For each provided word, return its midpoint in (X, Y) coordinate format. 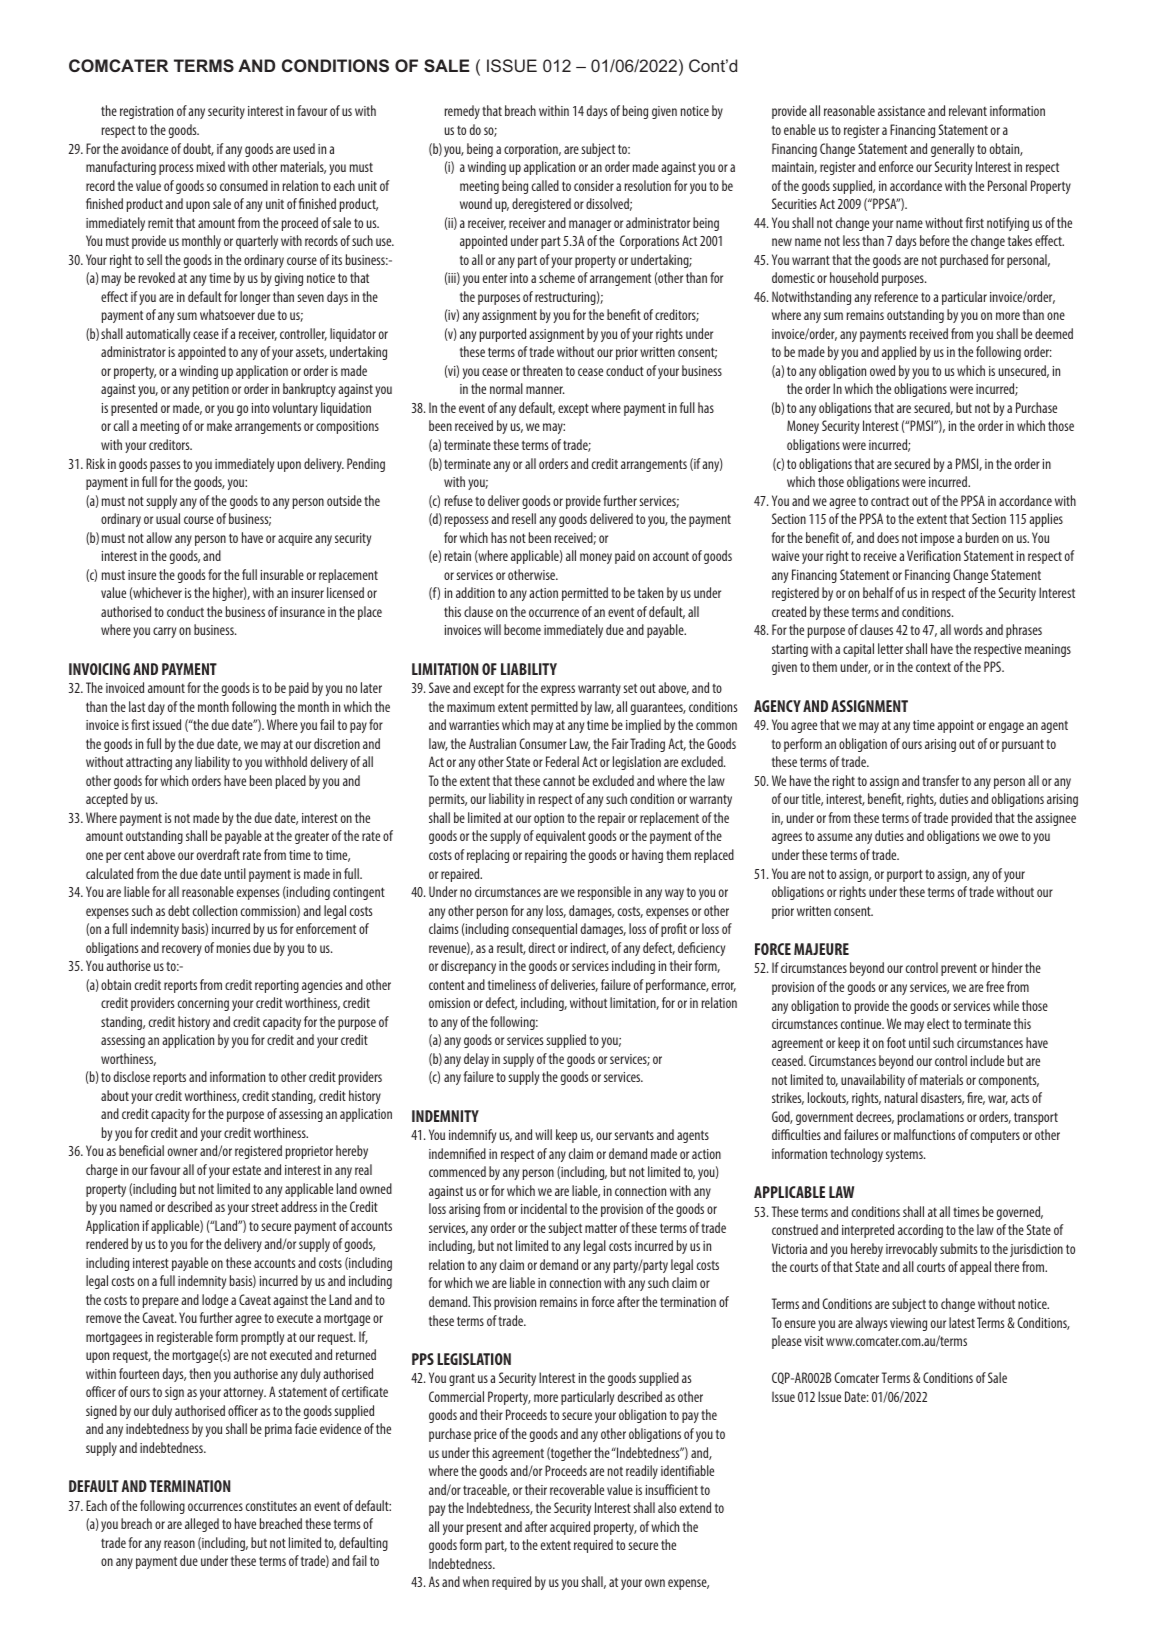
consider (594, 185)
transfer (940, 780)
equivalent (561, 837)
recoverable (577, 1489)
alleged (202, 1525)
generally (952, 150)
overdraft (218, 854)
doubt (198, 149)
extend (695, 1507)
